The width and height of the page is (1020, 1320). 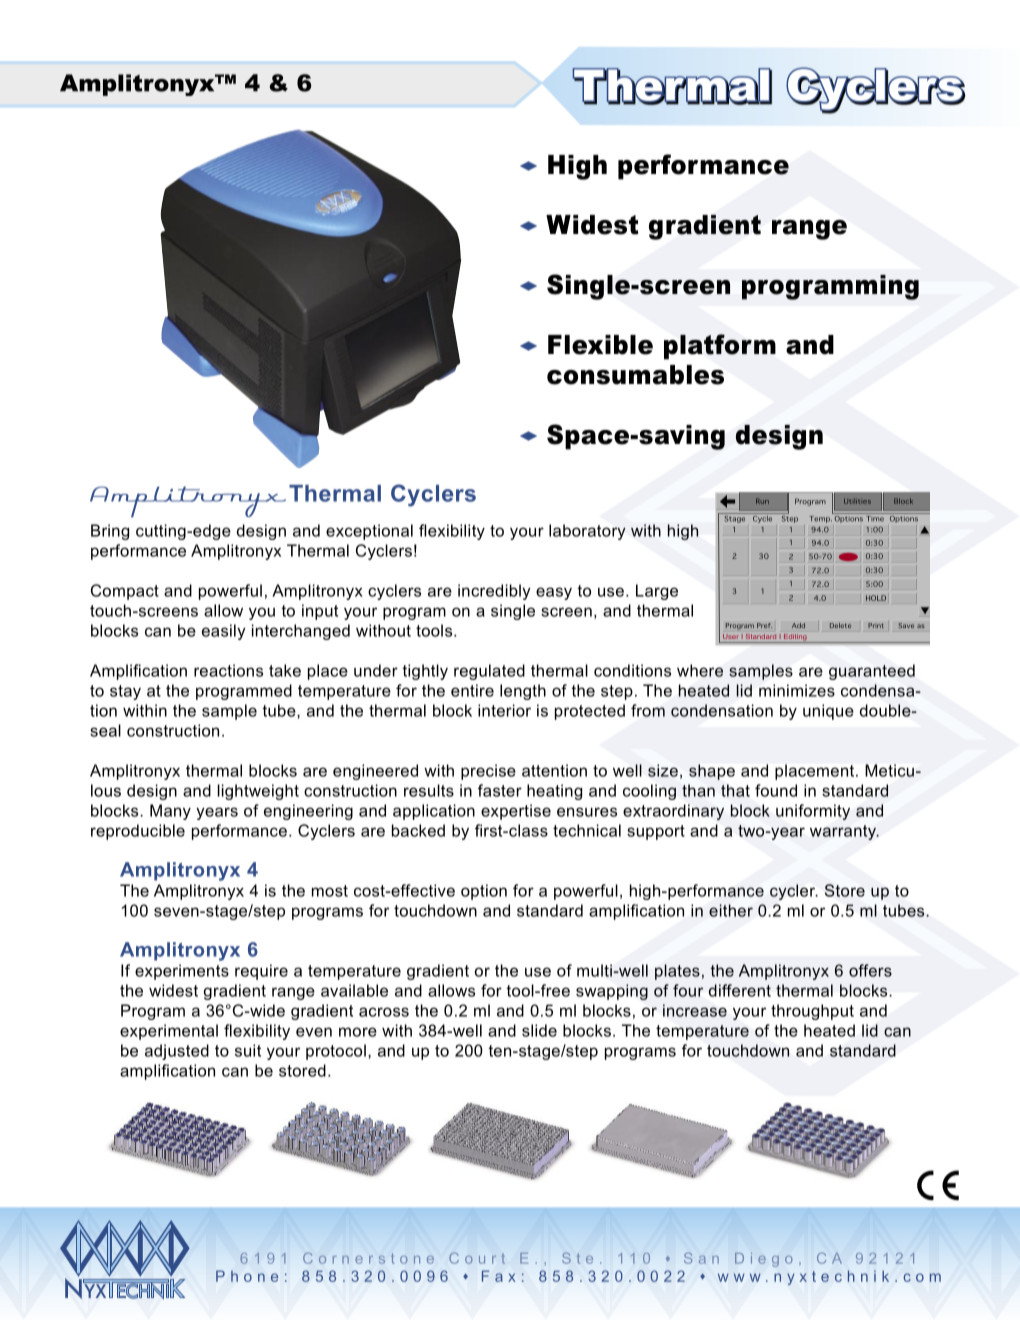 What do you see at coordinates (169, 1032) in the page?
I see `experimental` at bounding box center [169, 1032].
